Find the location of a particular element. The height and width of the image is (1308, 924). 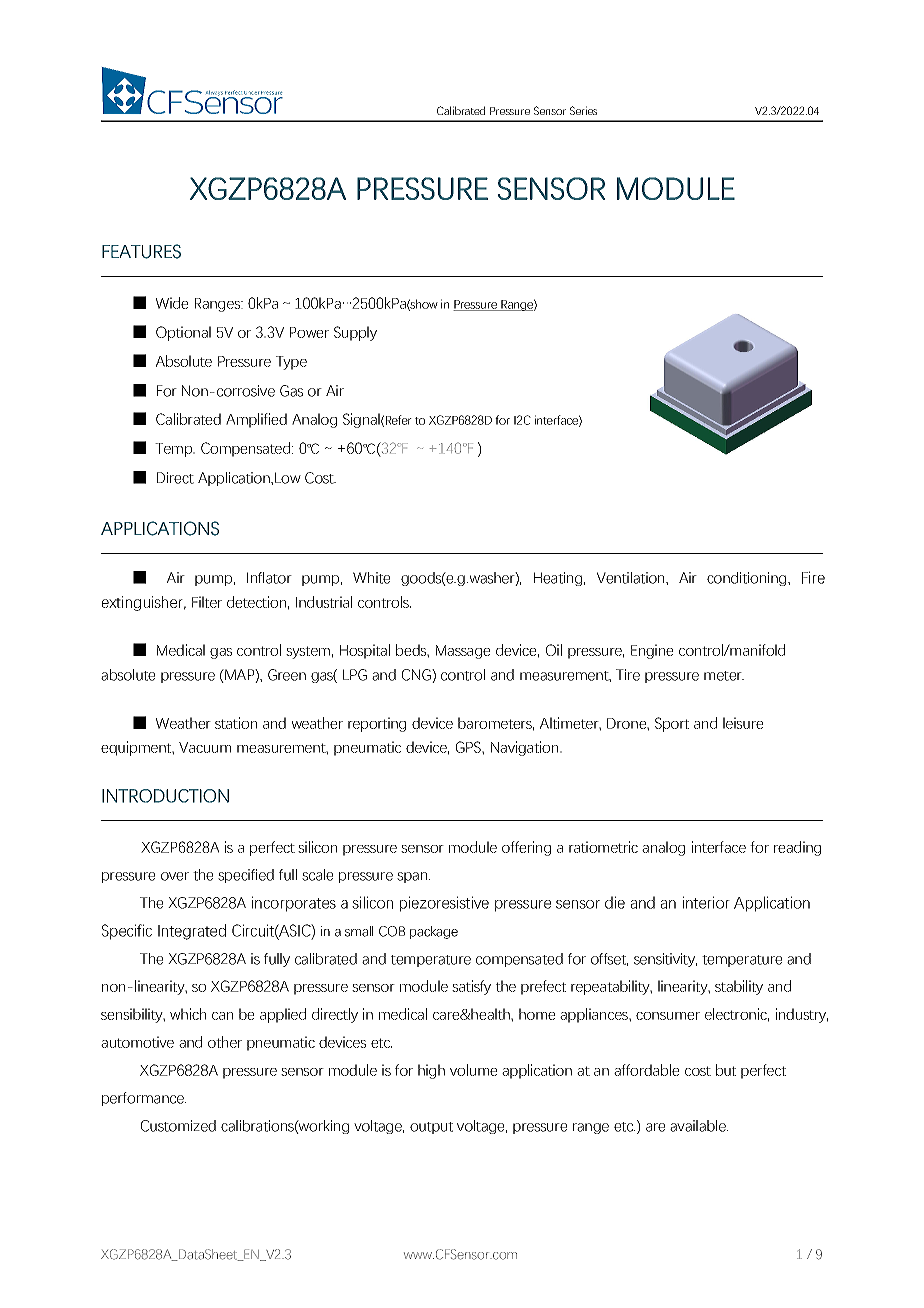

Customized is located at coordinates (178, 1126).
